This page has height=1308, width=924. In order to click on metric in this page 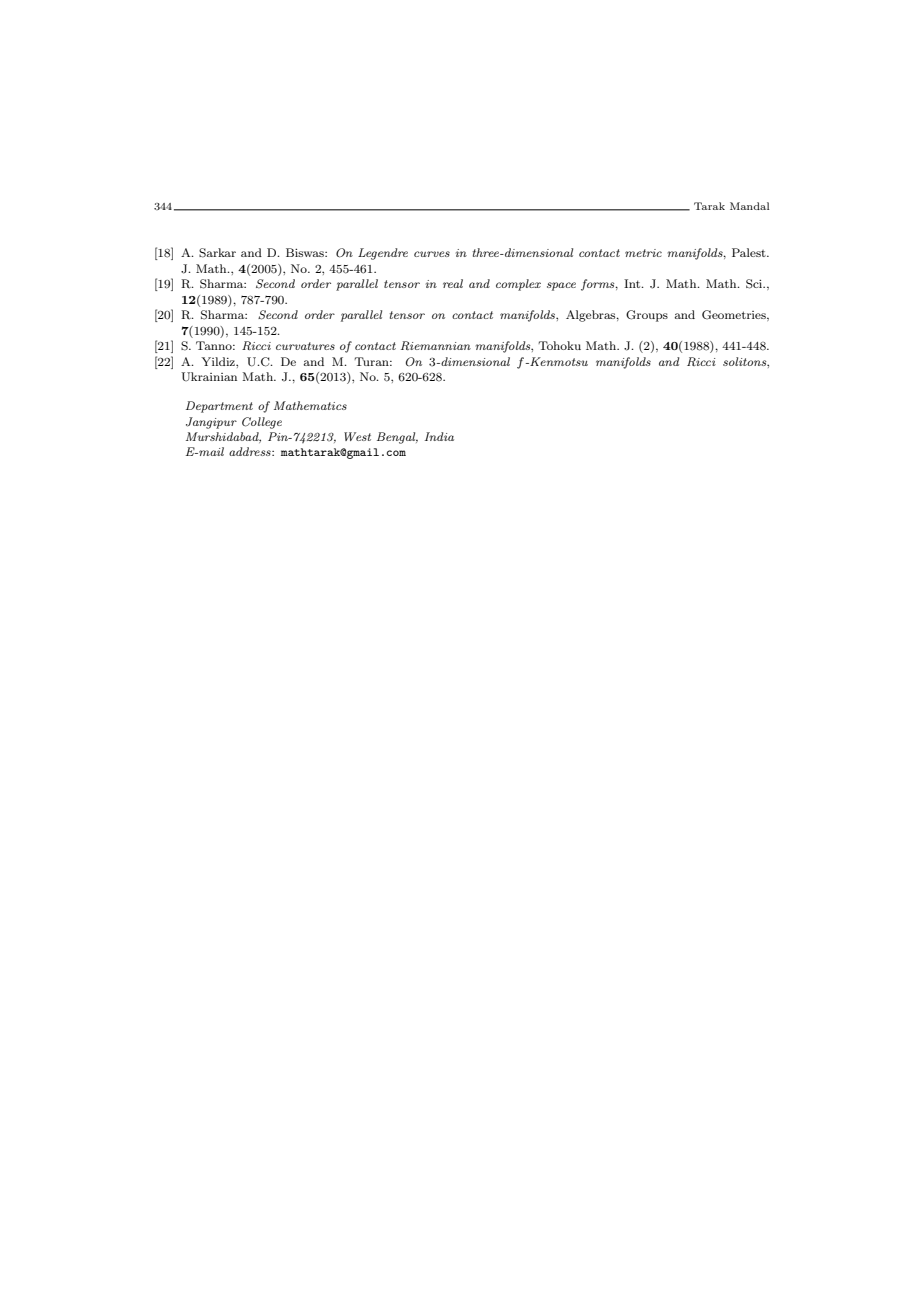, I will do `click(643, 253)`.
